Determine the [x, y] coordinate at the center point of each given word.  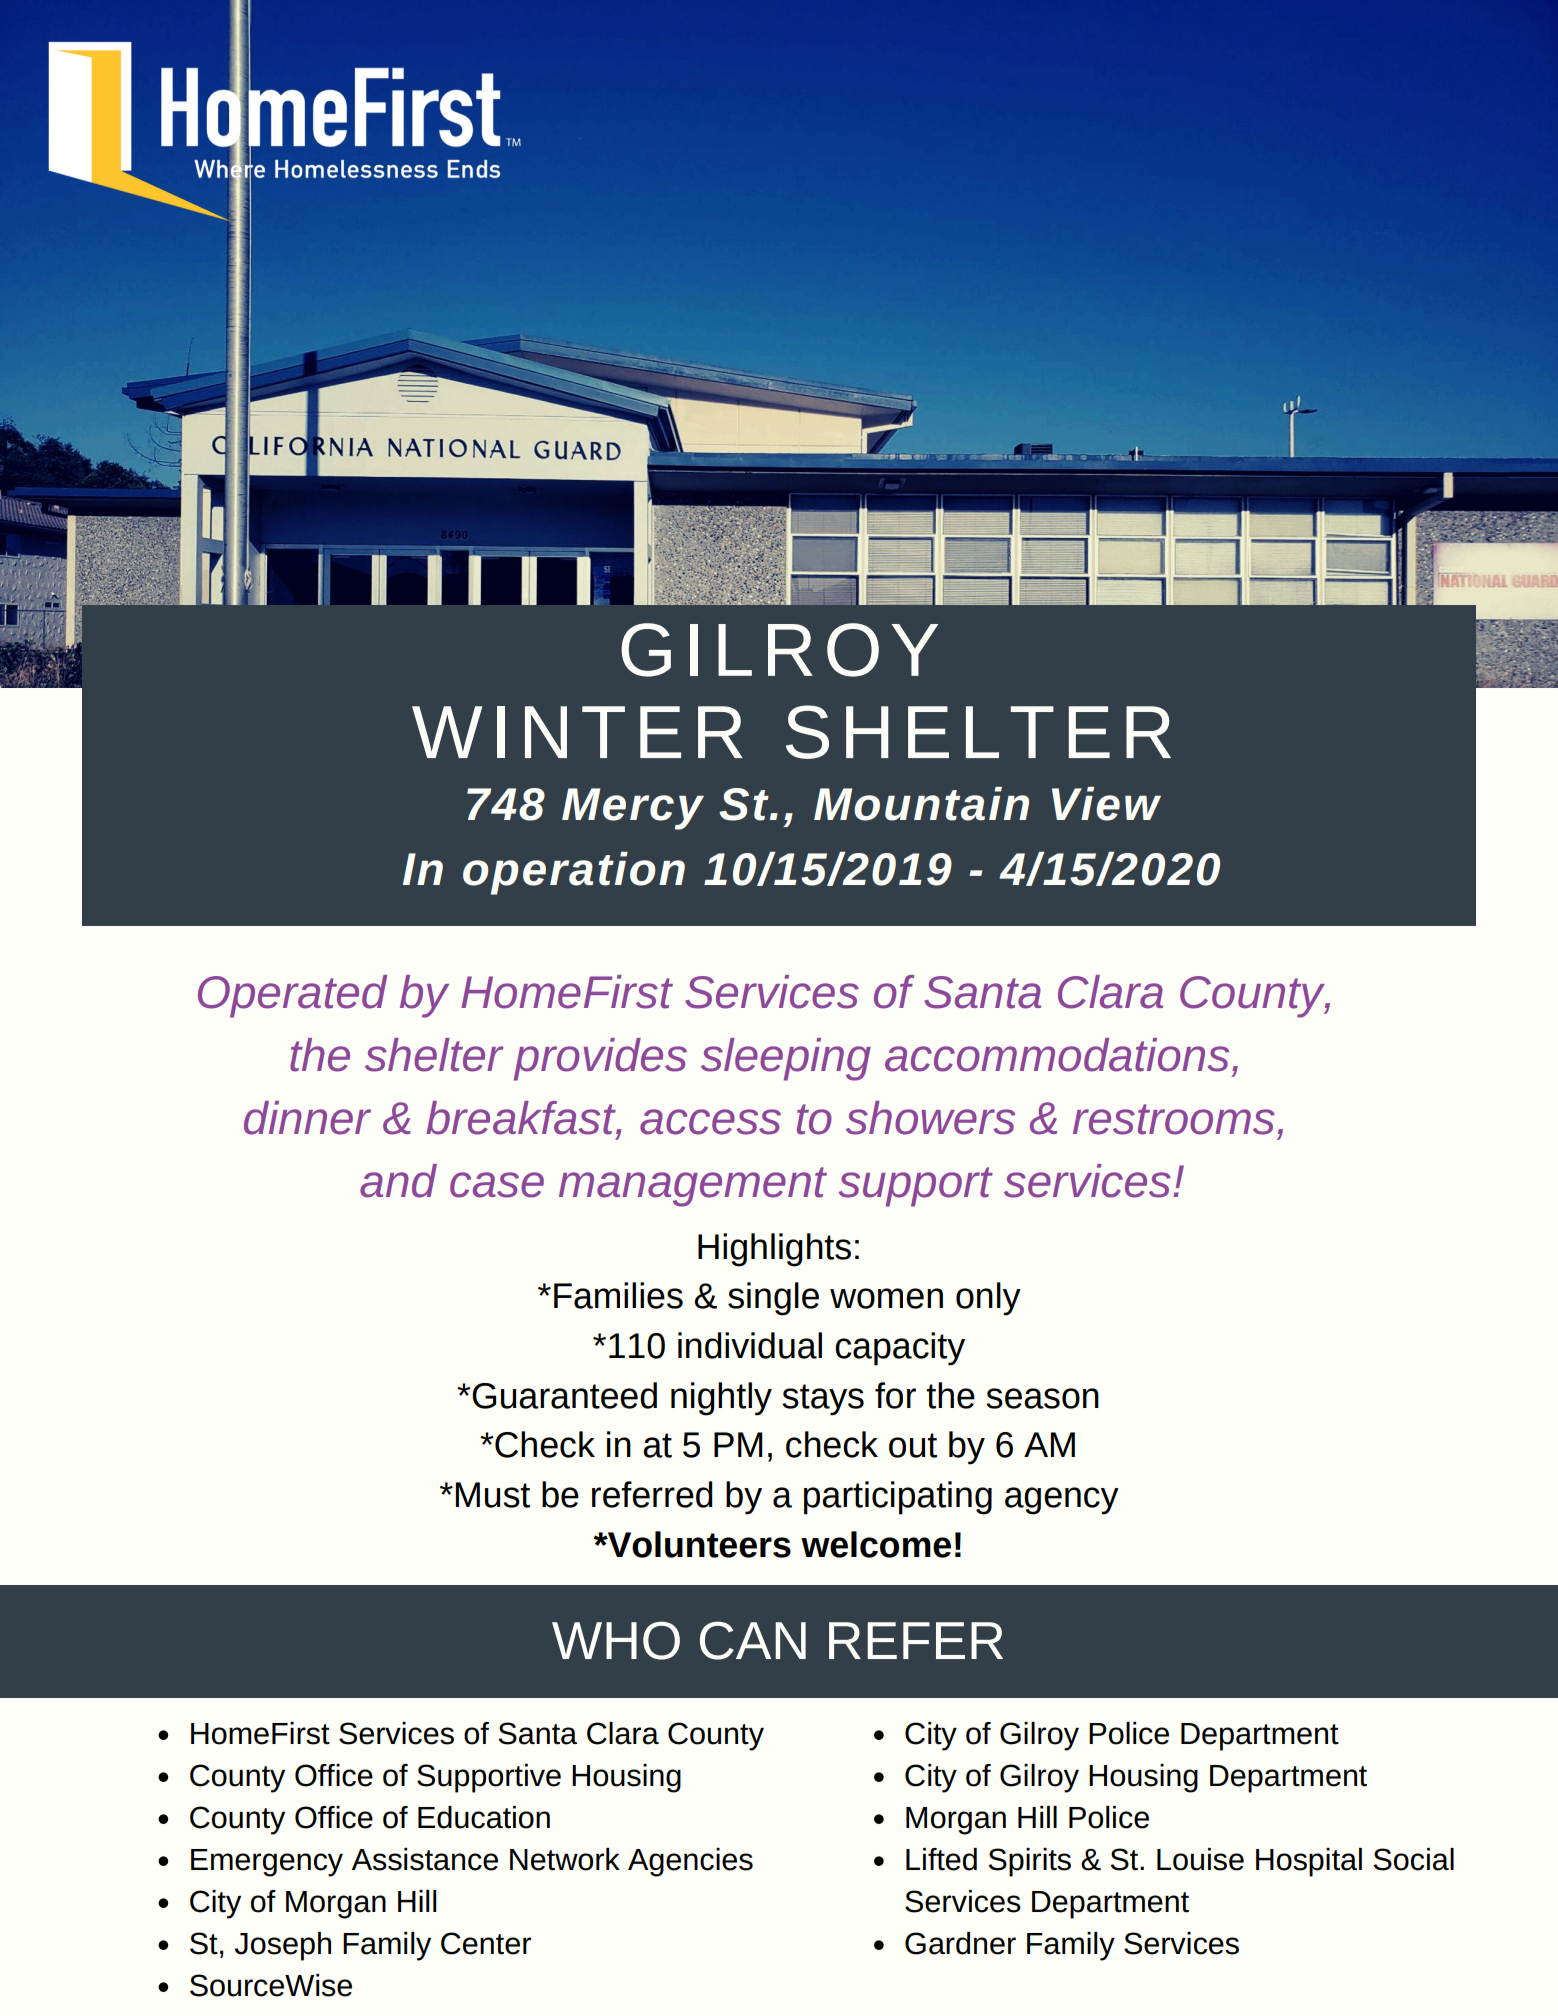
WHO [616, 1640]
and [398, 1181]
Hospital [1309, 1862]
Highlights [774, 1250]
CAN [753, 1640]
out [913, 1445]
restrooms [1174, 1119]
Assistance [424, 1859]
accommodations [1057, 1055]
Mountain [921, 804]
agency [1062, 1501]
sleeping [786, 1059]
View [1106, 804]
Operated [292, 996]
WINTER [577, 732]
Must [492, 1495]
